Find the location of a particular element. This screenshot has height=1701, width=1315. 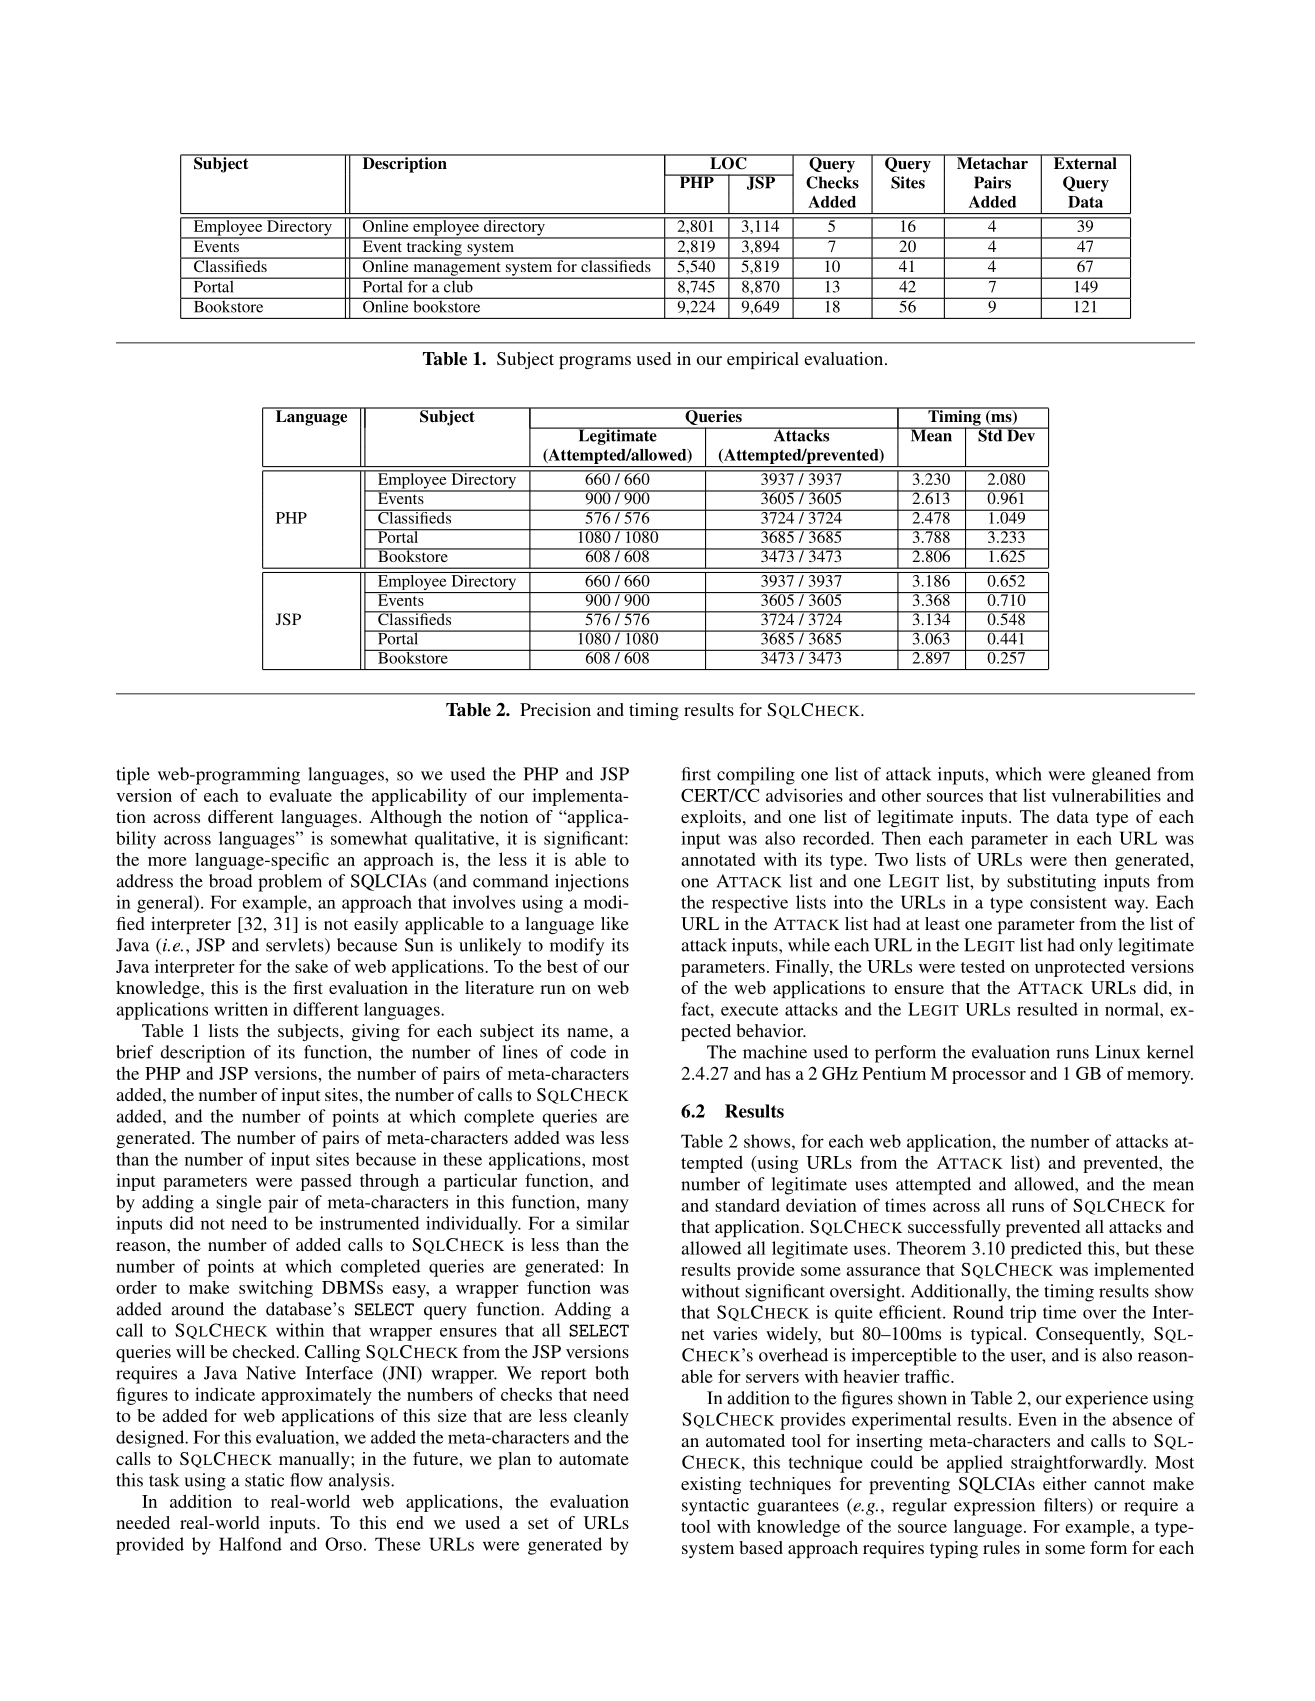

written is located at coordinates (241, 1009).
